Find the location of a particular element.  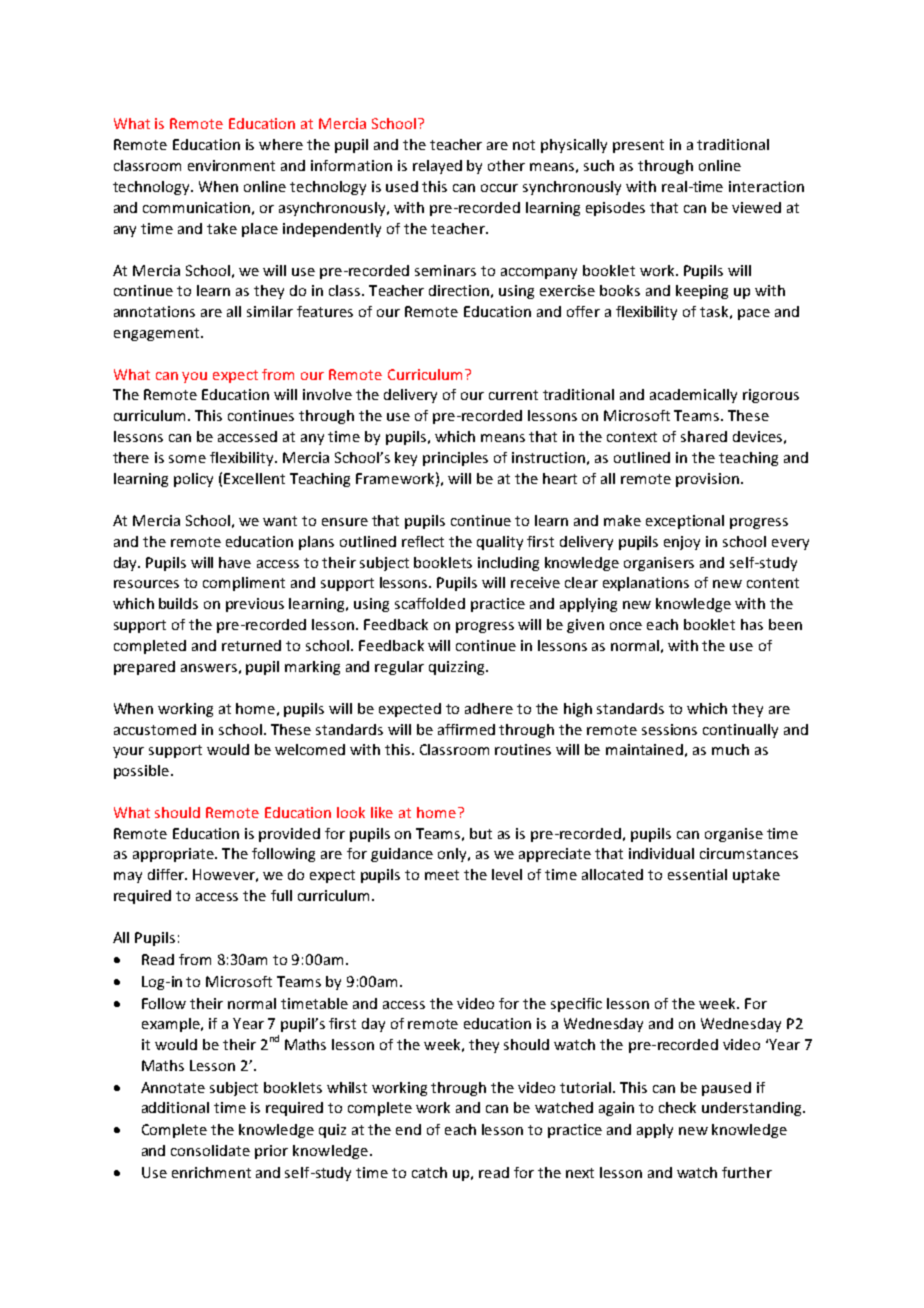

policy is located at coordinates (193, 480).
